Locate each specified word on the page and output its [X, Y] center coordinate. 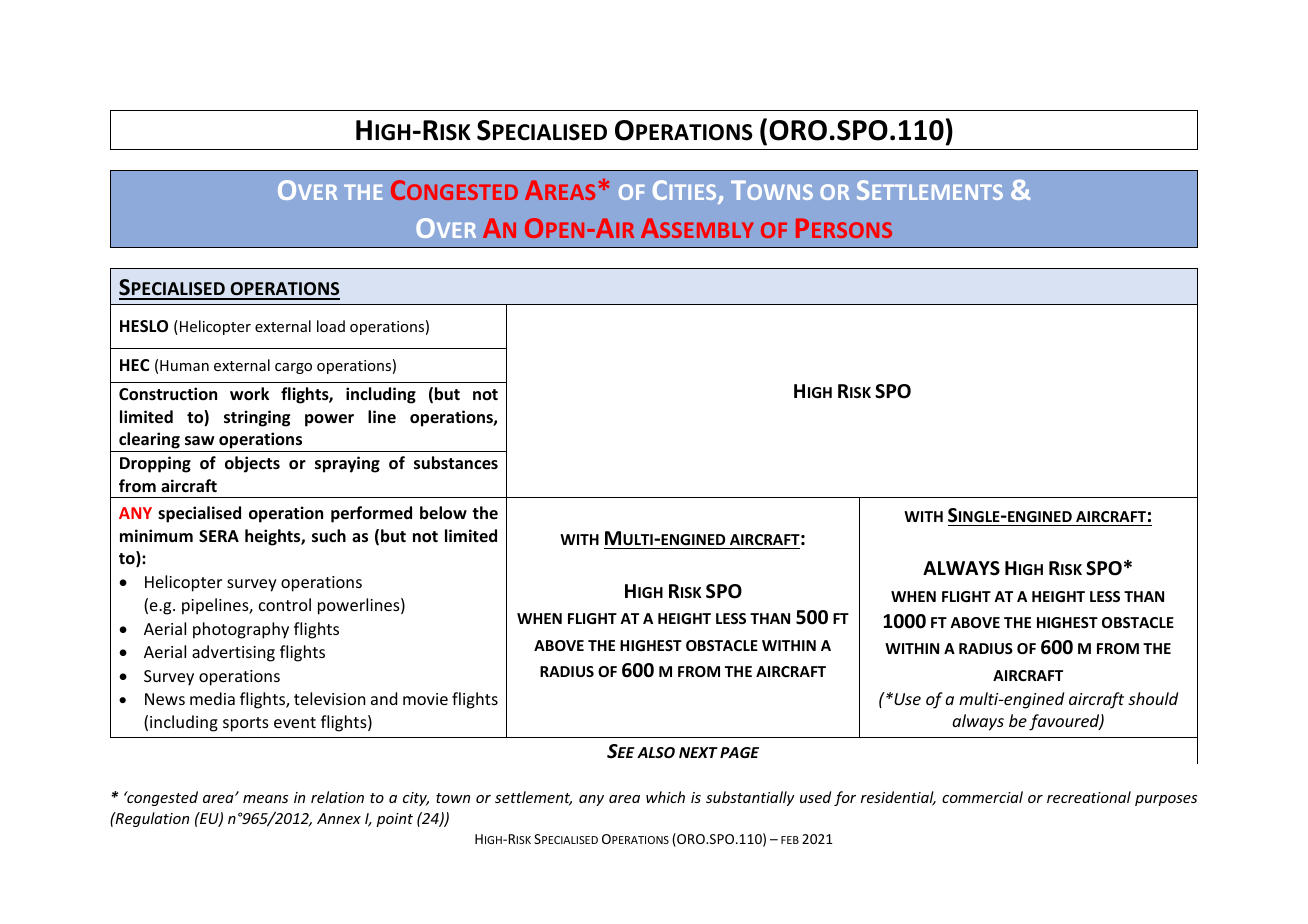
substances [456, 463]
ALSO [656, 752]
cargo [293, 368]
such [329, 536]
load [331, 326]
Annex [339, 818]
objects [252, 464]
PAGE [739, 752]
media [212, 698]
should [1153, 698]
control [285, 604]
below [443, 513]
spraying [347, 464]
